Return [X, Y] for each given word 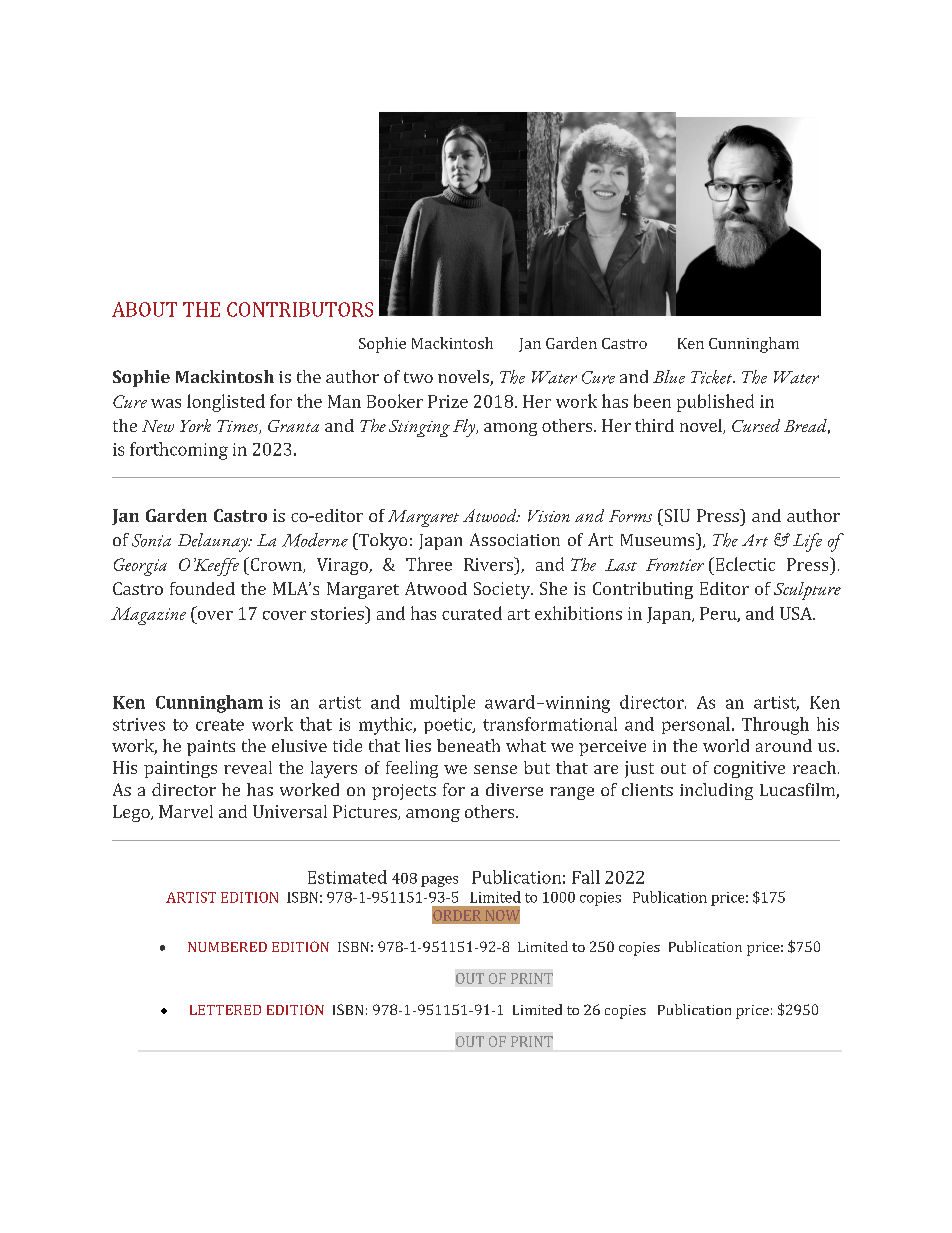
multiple [442, 703]
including [716, 791]
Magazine [148, 616]
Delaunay [214, 542]
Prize [448, 401]
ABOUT [144, 309]
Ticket [713, 377]
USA [797, 613]
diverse [514, 789]
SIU [676, 515]
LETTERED [225, 1010]
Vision [549, 516]
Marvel [186, 811]
